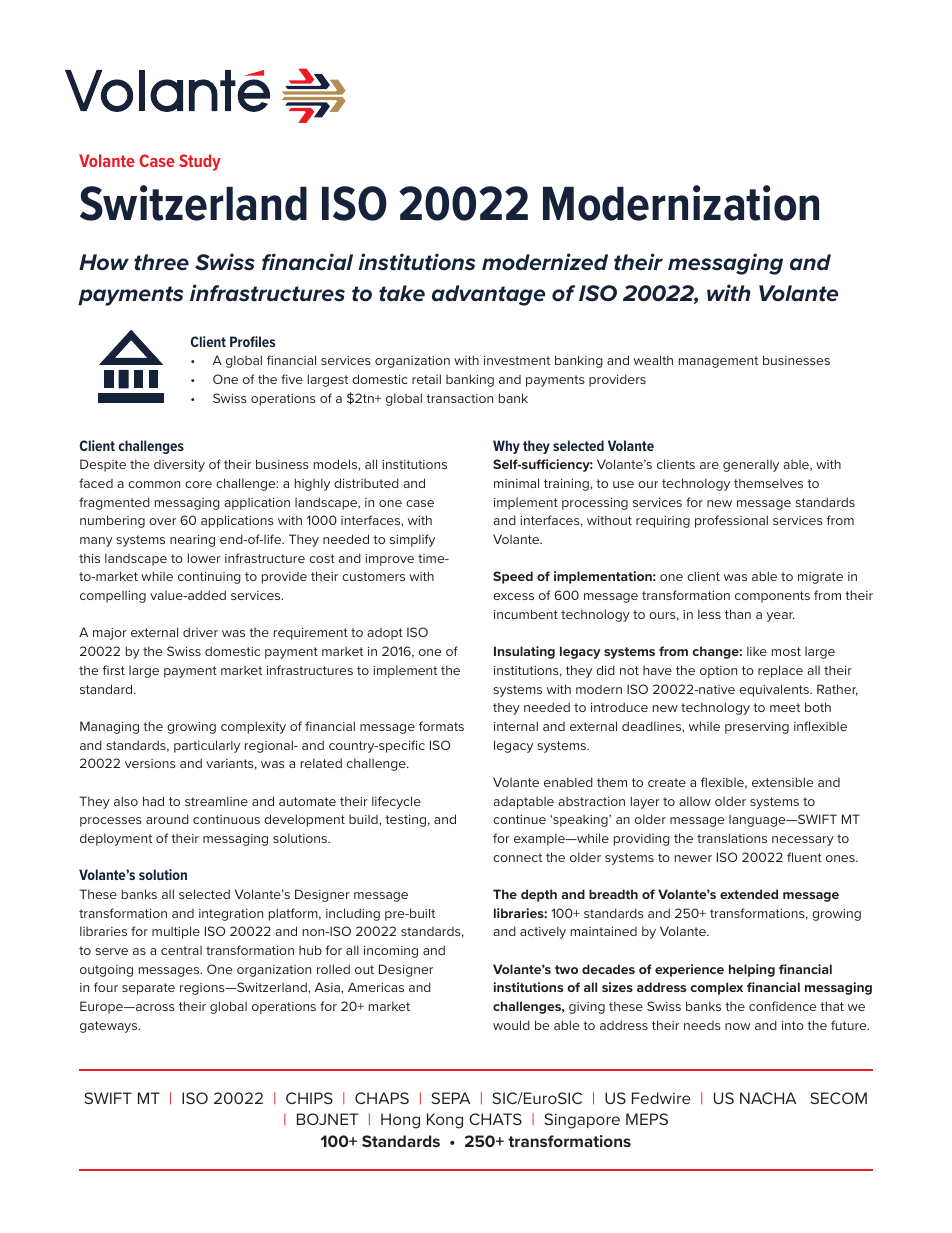 This screenshot has width=952, height=1233. I want to click on Study, so click(200, 162).
